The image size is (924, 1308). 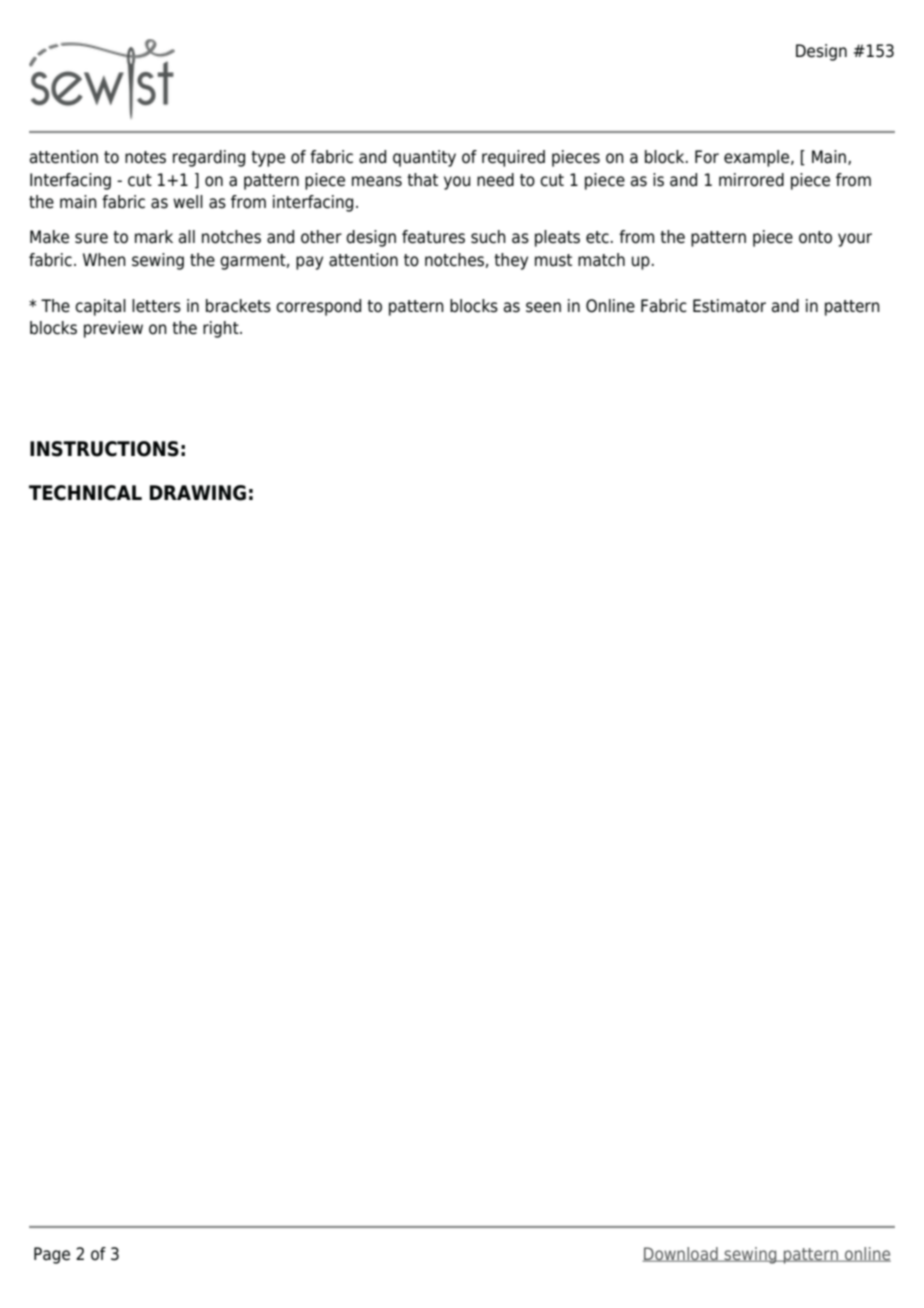 What do you see at coordinates (422, 180) in the image?
I see `that` at bounding box center [422, 180].
